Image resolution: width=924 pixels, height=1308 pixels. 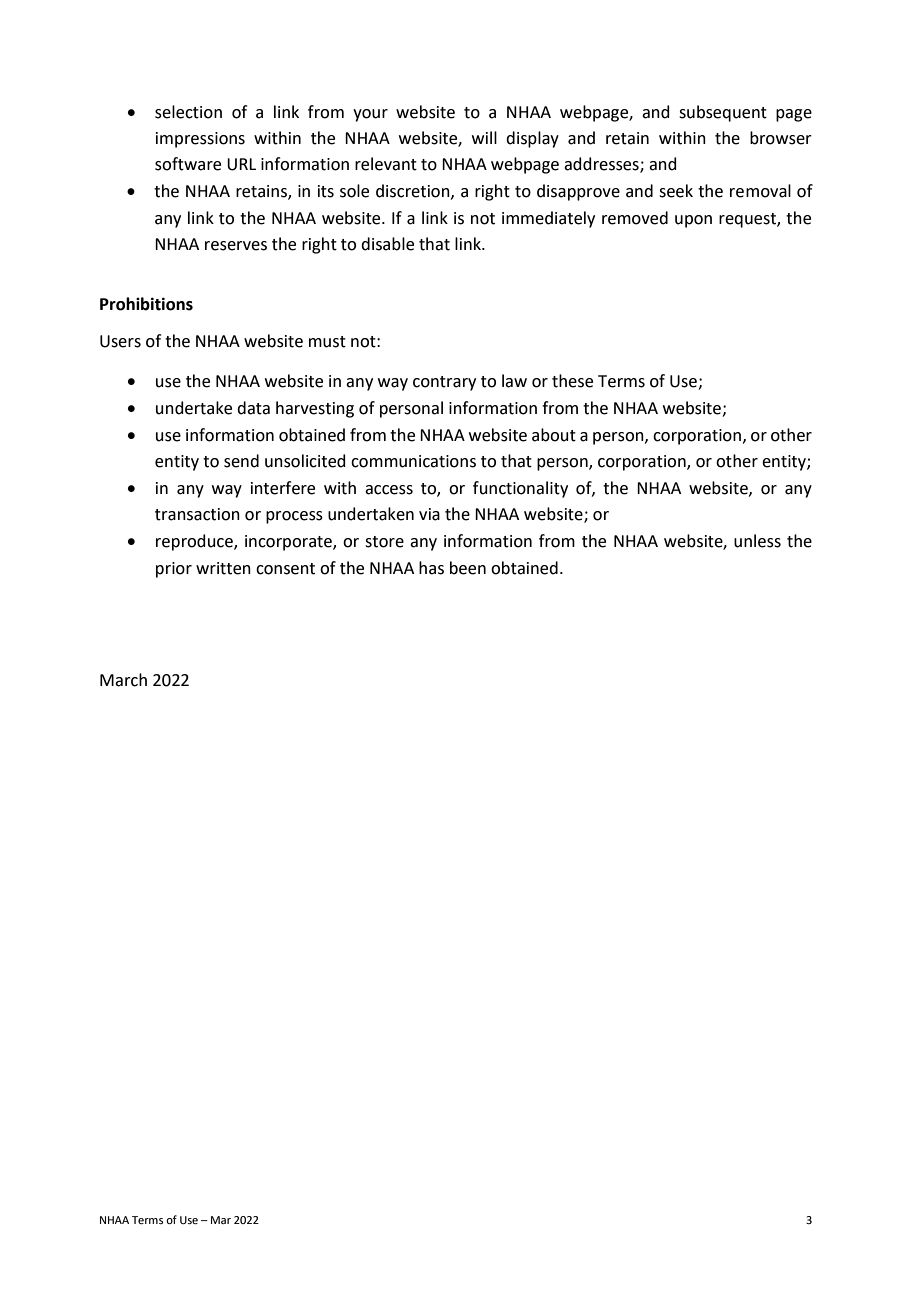 I want to click on will, so click(x=484, y=137).
